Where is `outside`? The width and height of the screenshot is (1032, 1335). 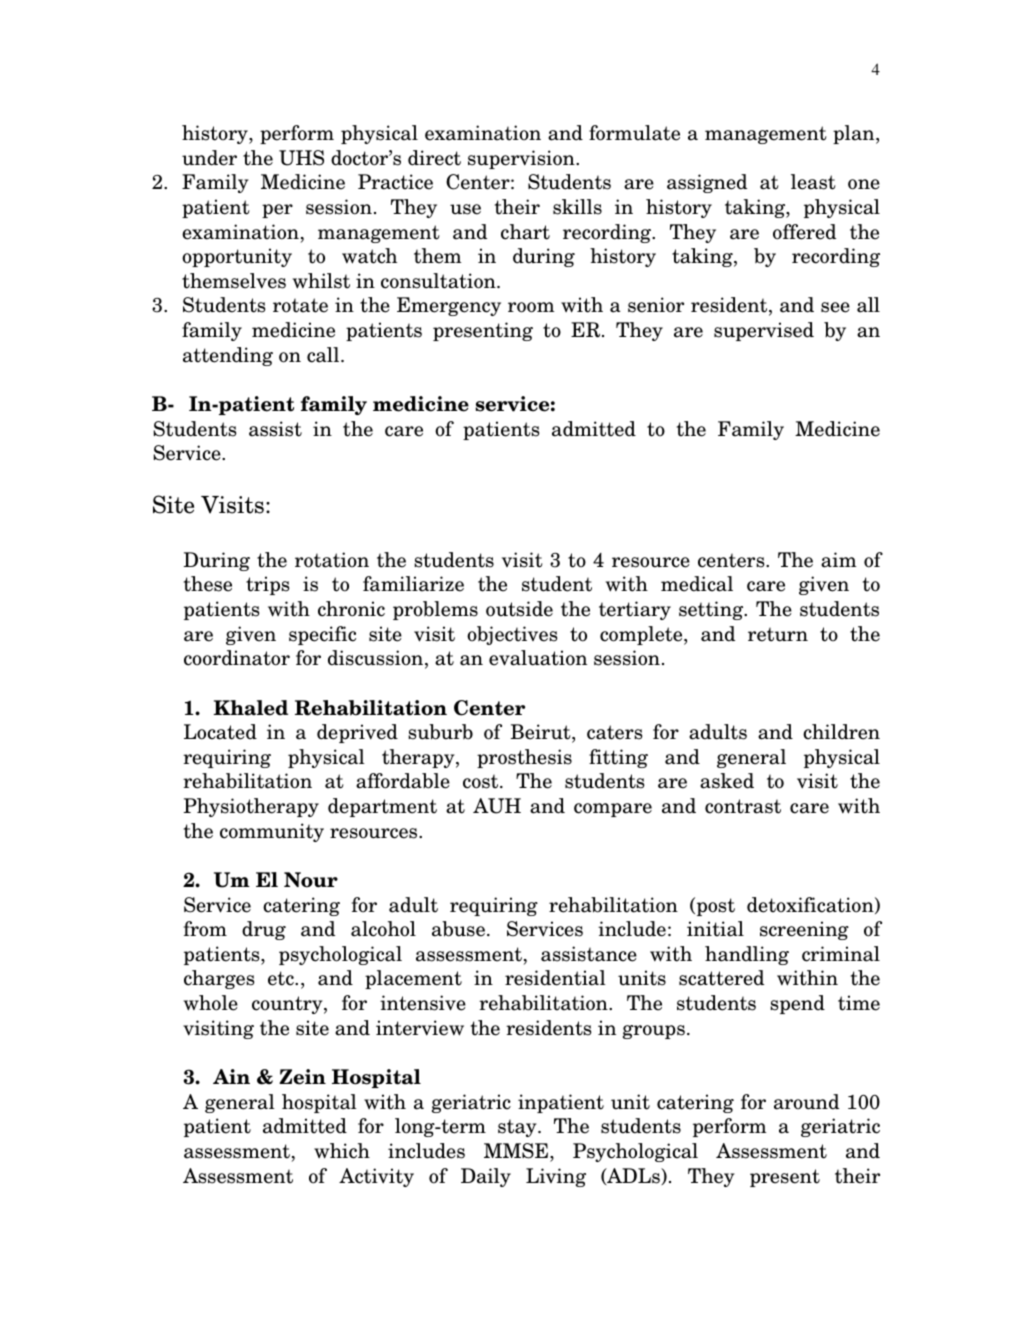 outside is located at coordinates (519, 609).
